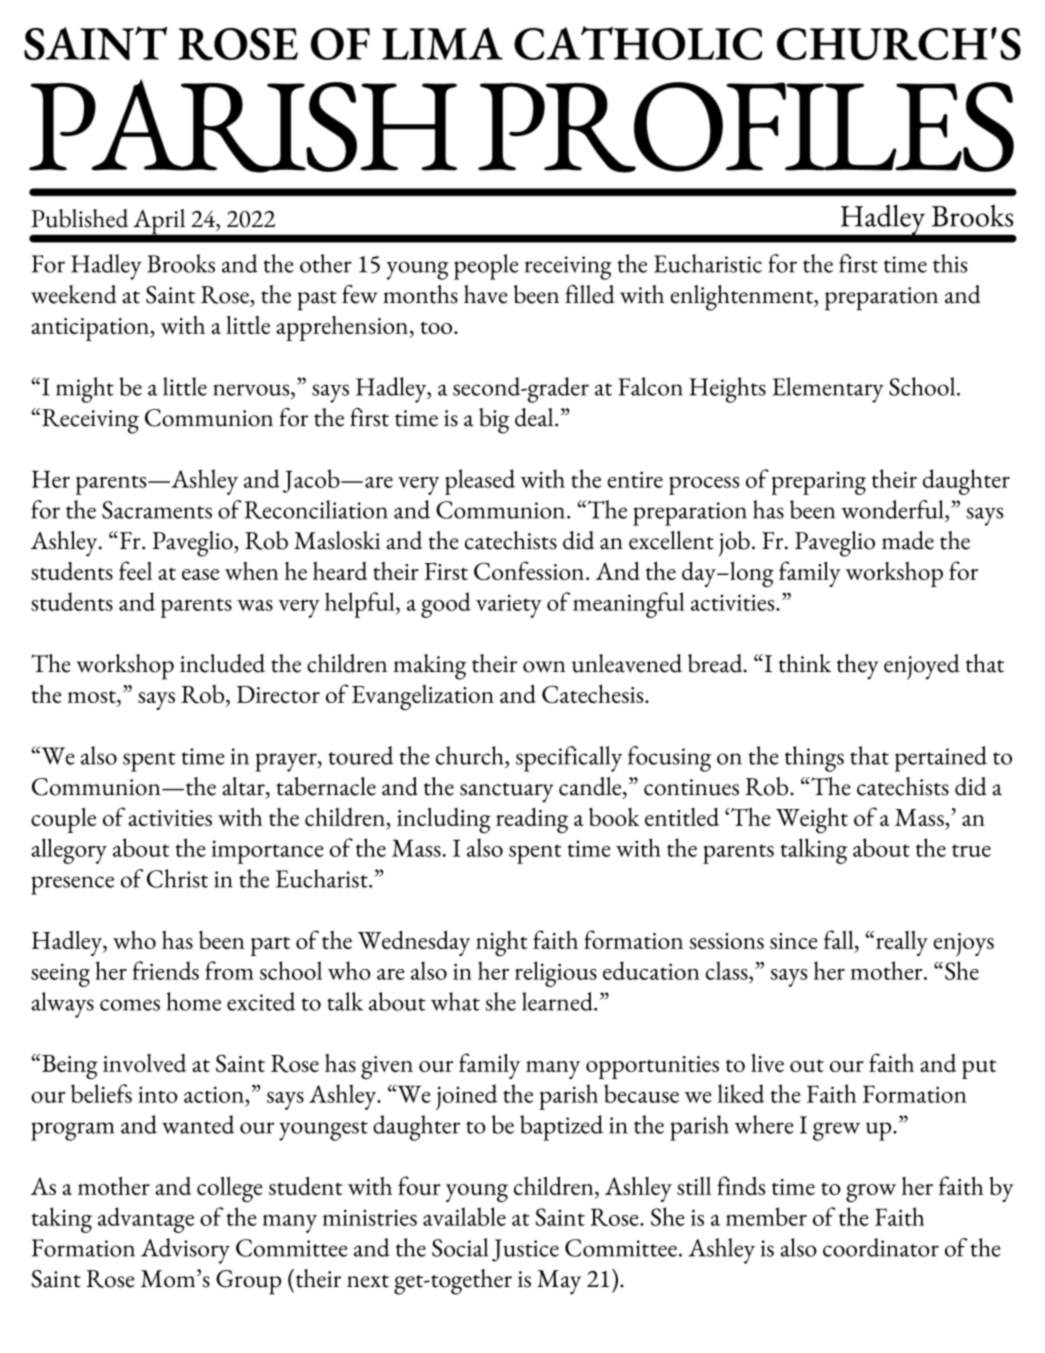 The width and height of the screenshot is (1045, 1353). Describe the element at coordinates (79, 218) in the screenshot. I see `Published` at that location.
